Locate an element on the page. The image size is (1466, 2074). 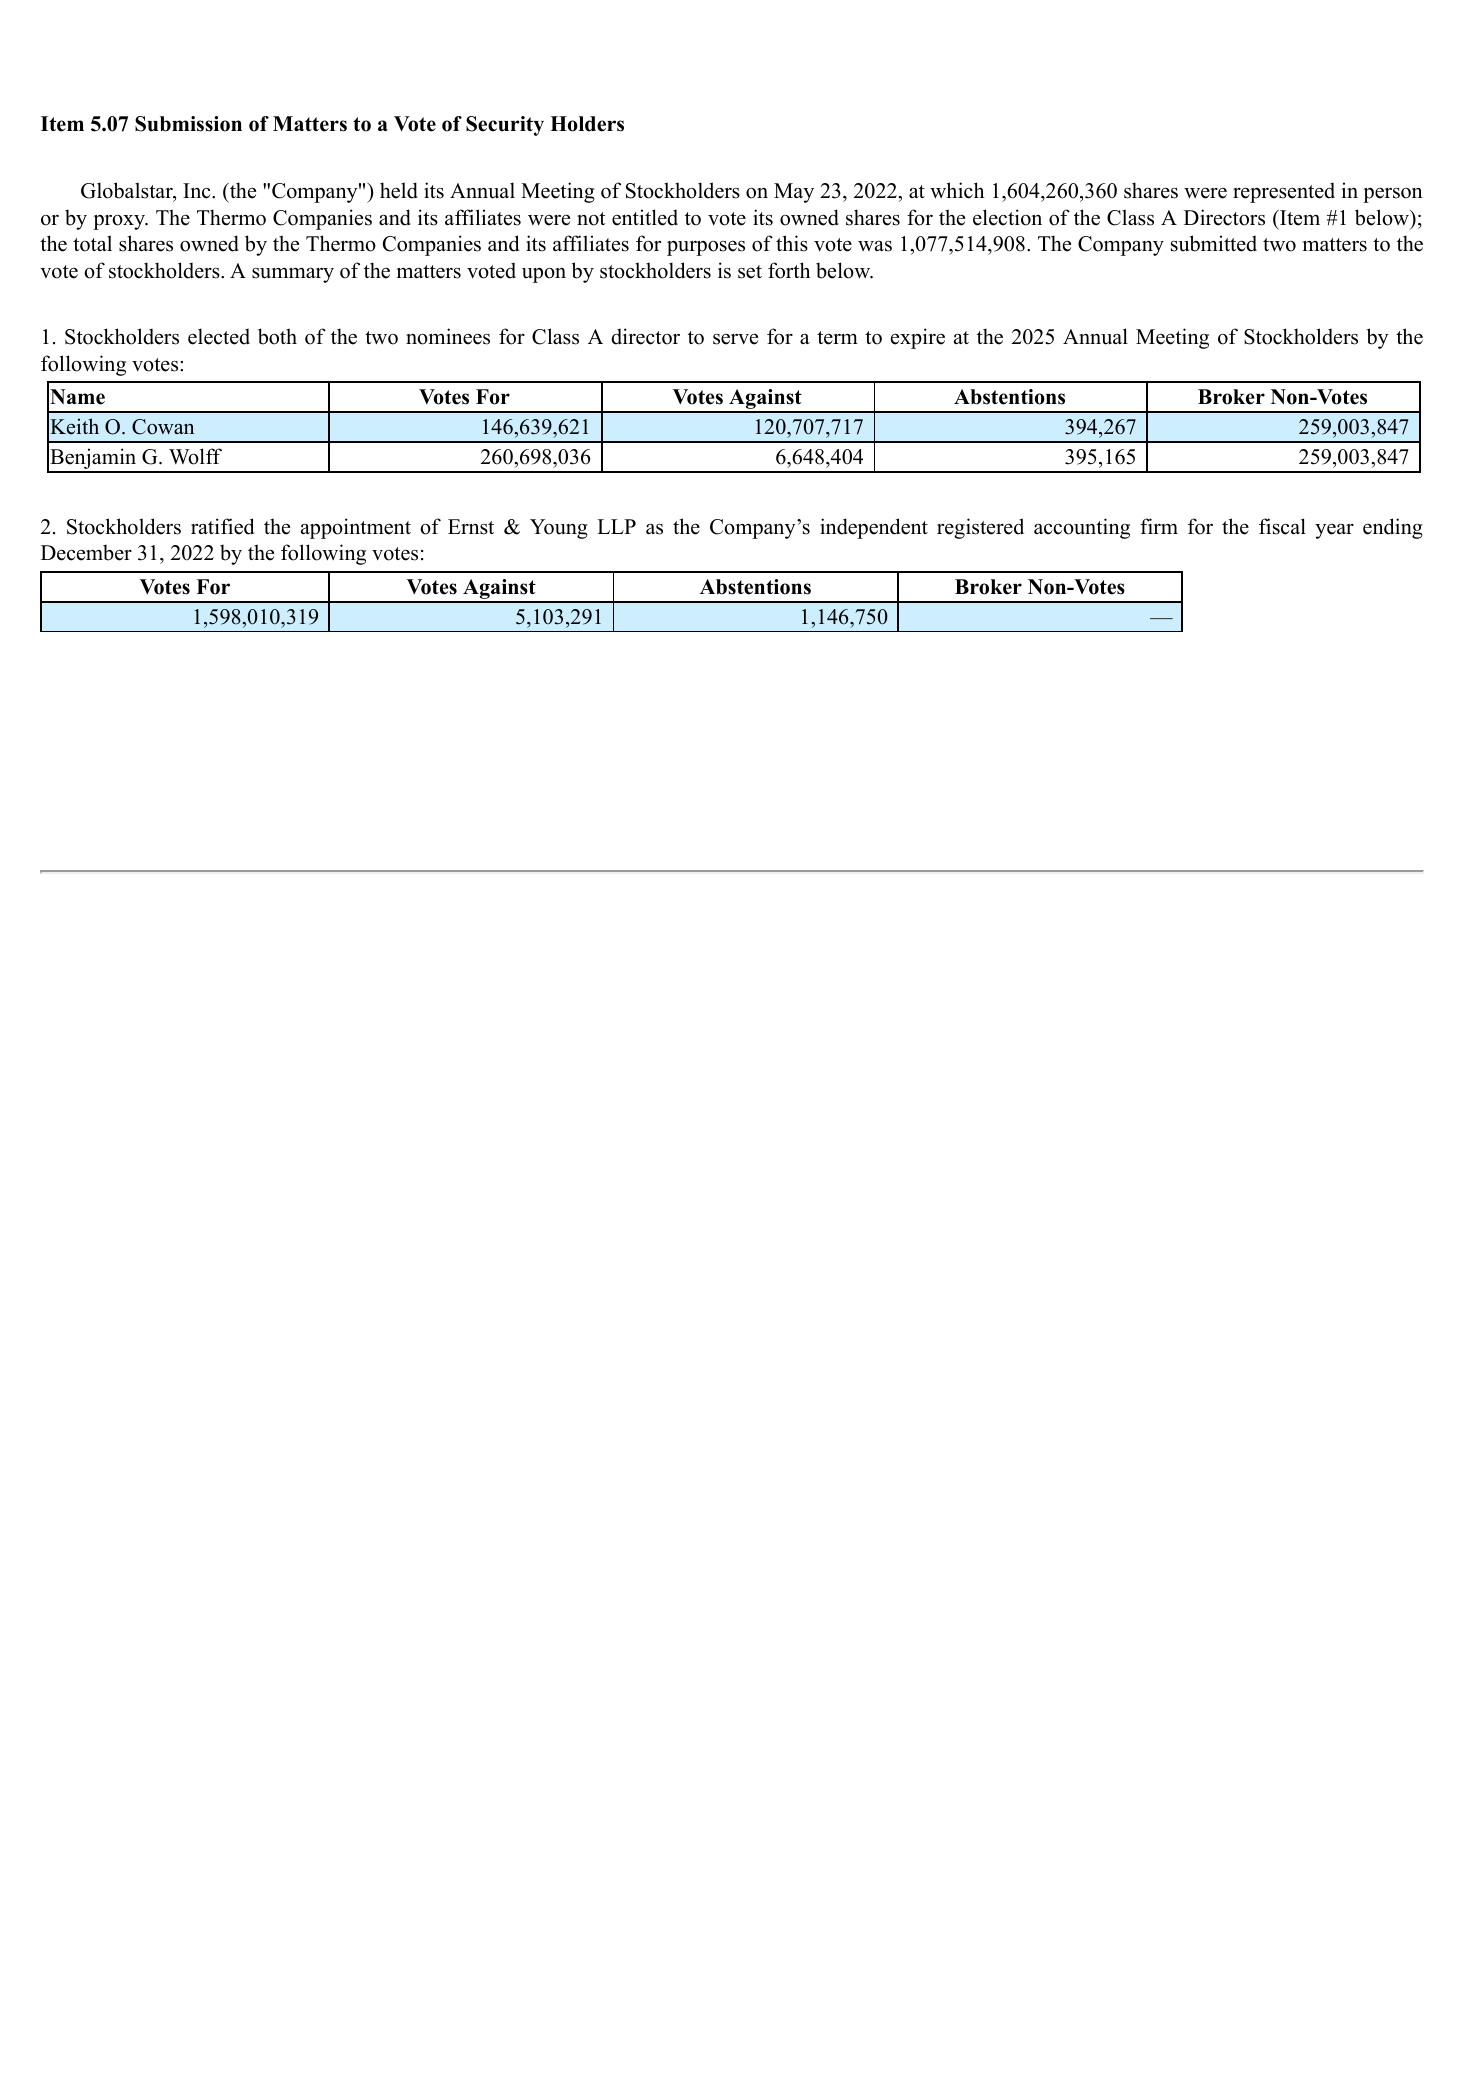
elected is located at coordinates (219, 336).
